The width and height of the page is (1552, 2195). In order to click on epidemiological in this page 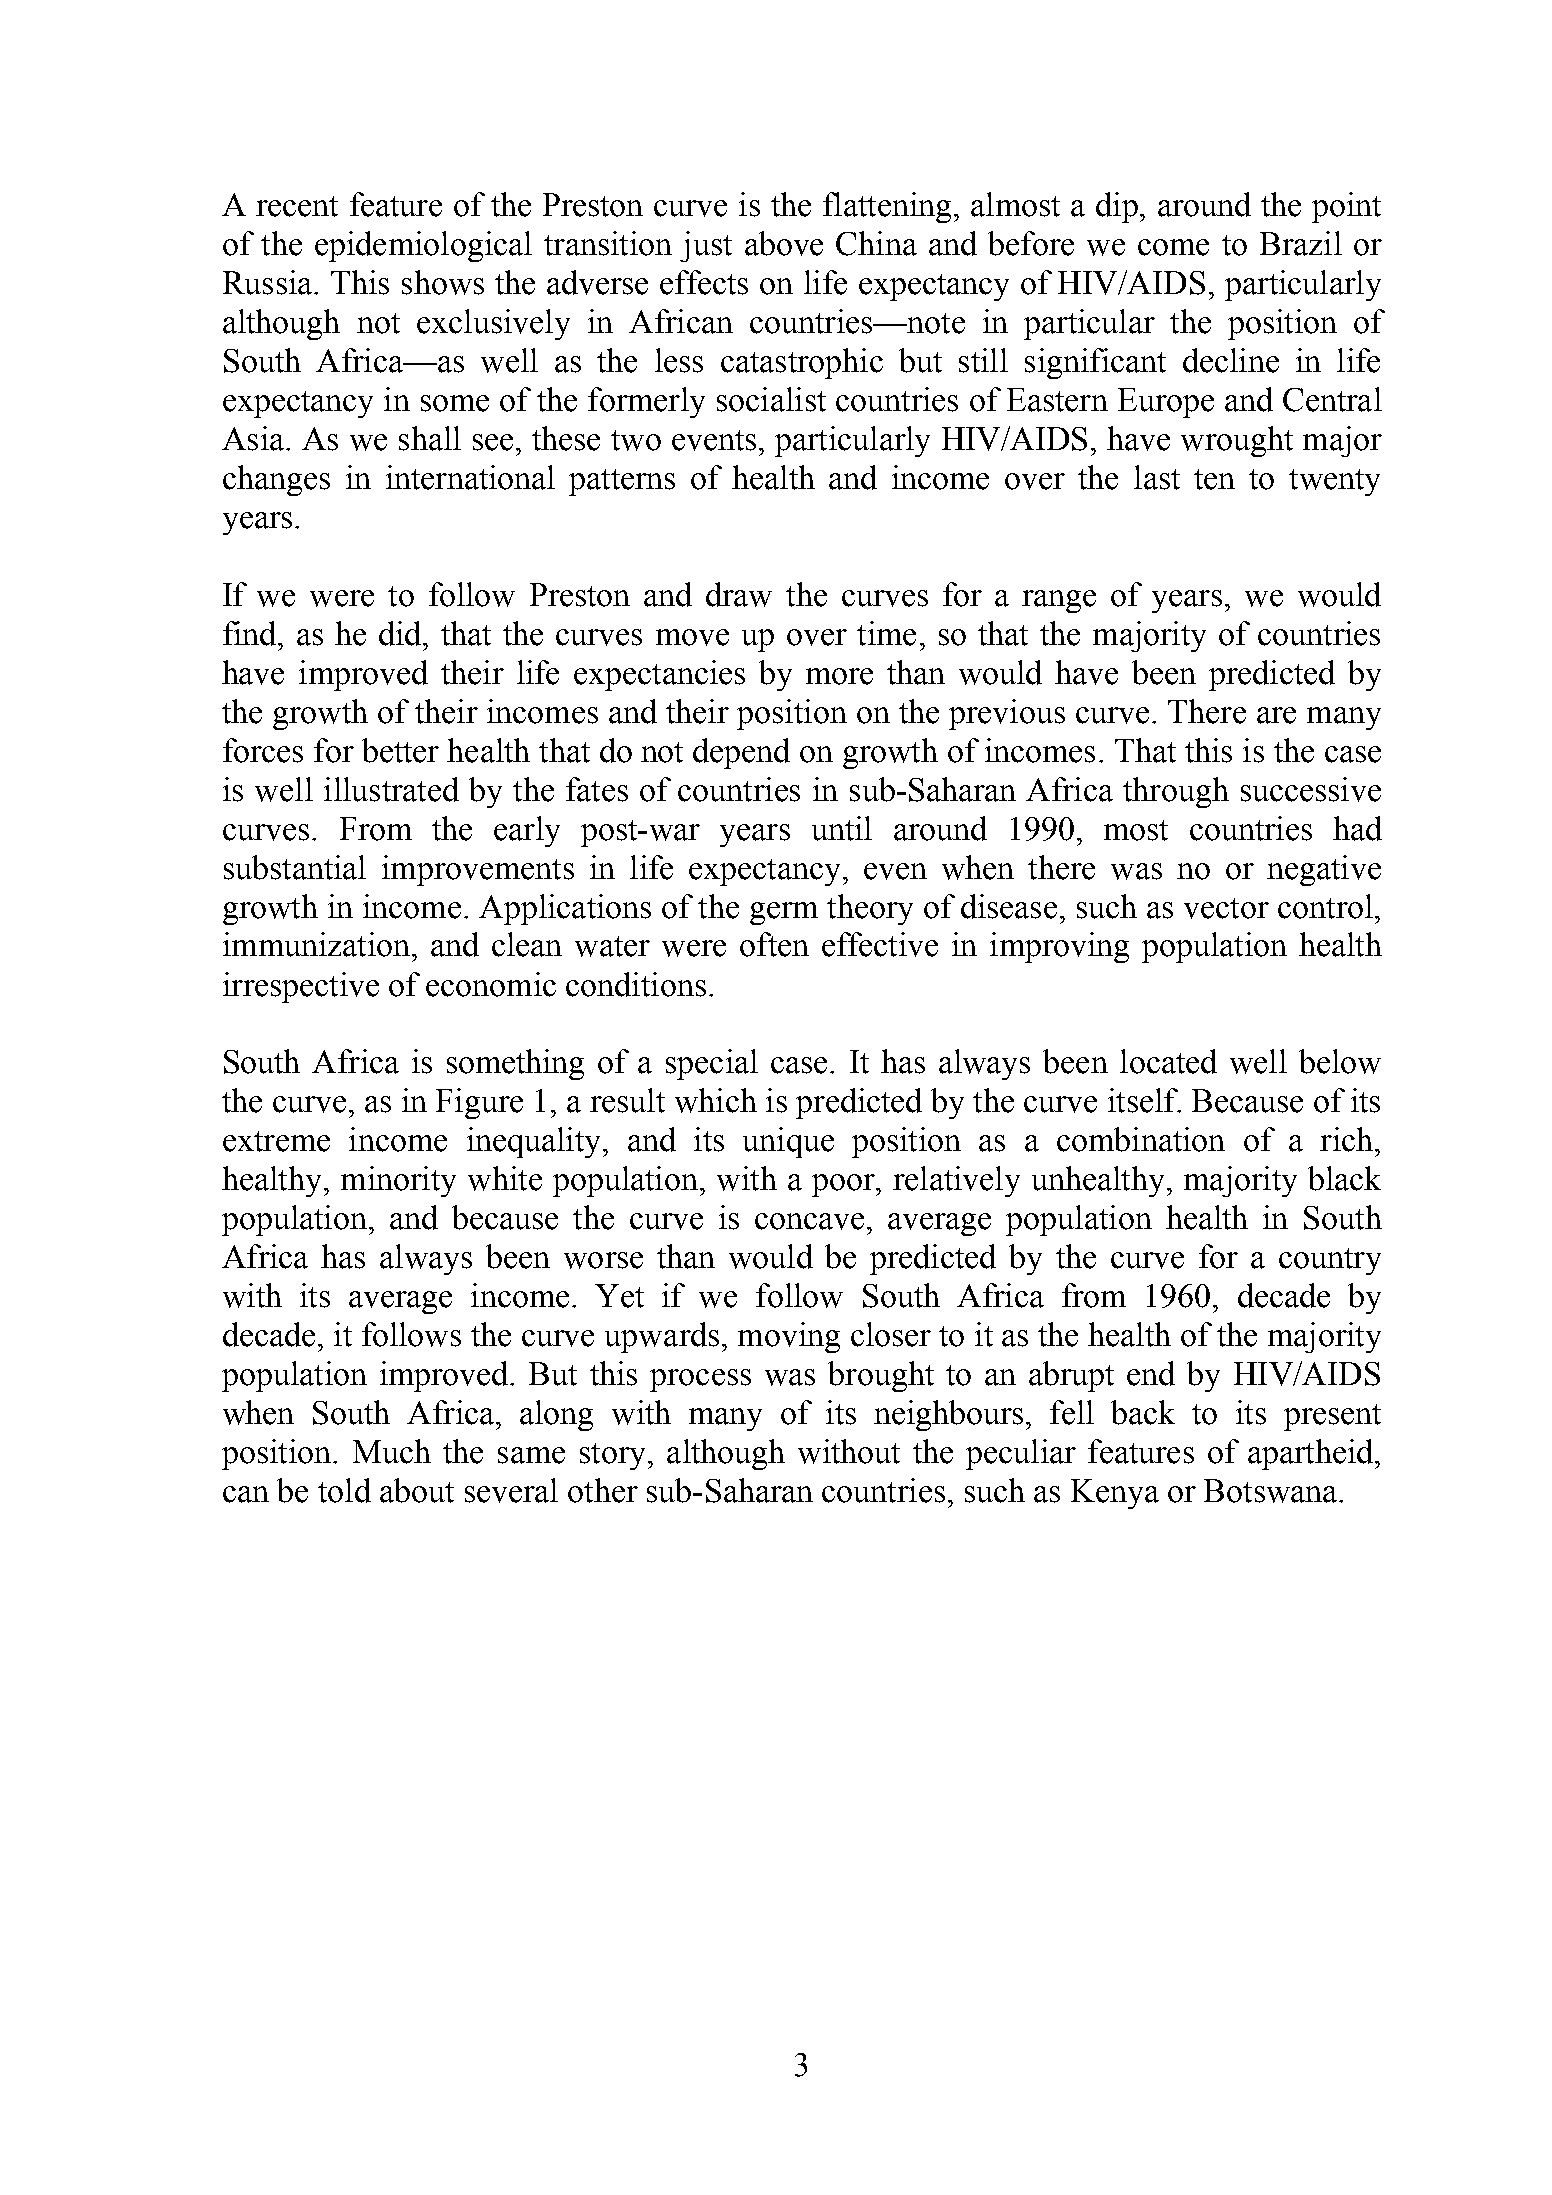, I will do `click(423, 246)`.
